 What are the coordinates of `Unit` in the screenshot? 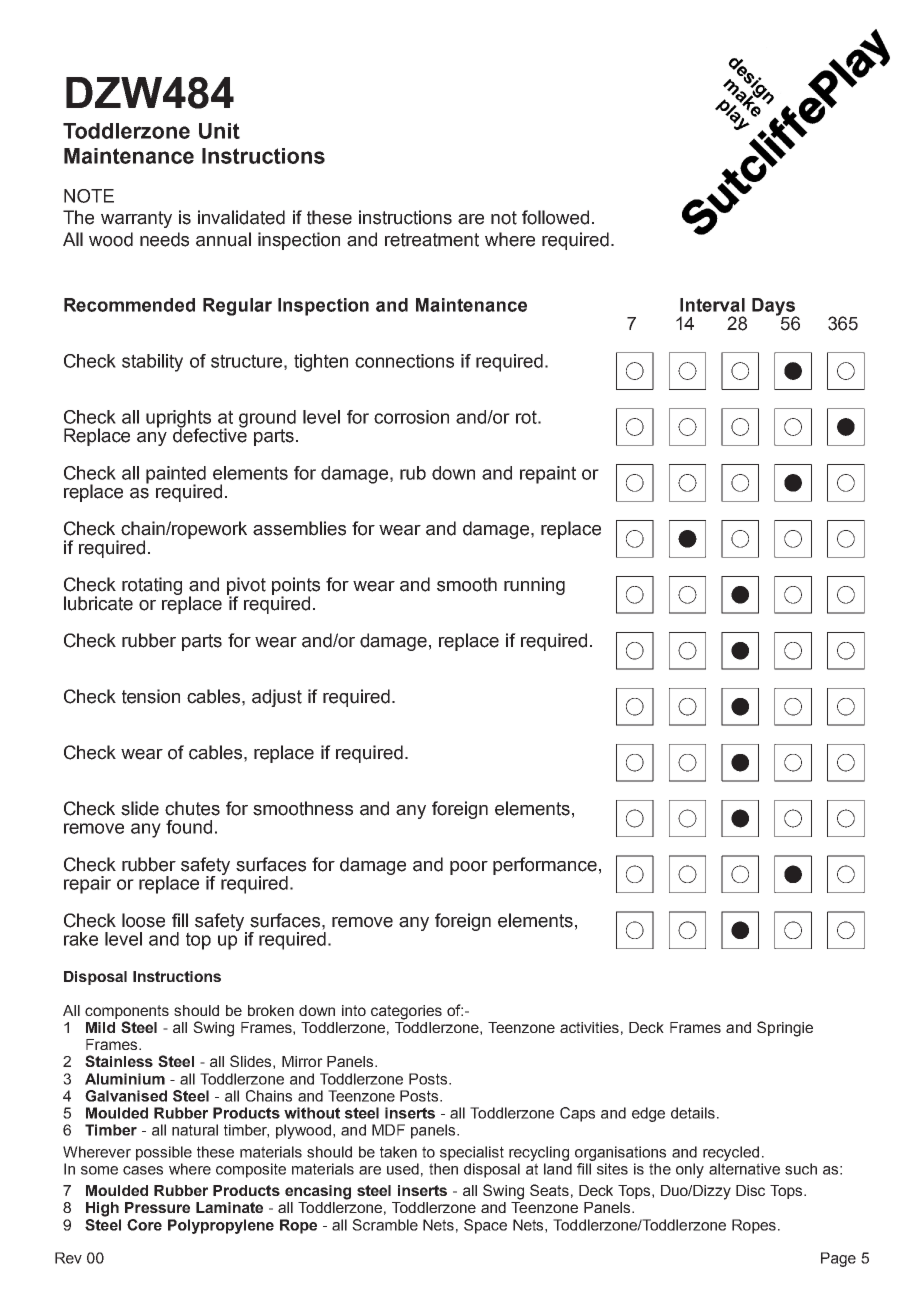 It's located at (219, 131).
